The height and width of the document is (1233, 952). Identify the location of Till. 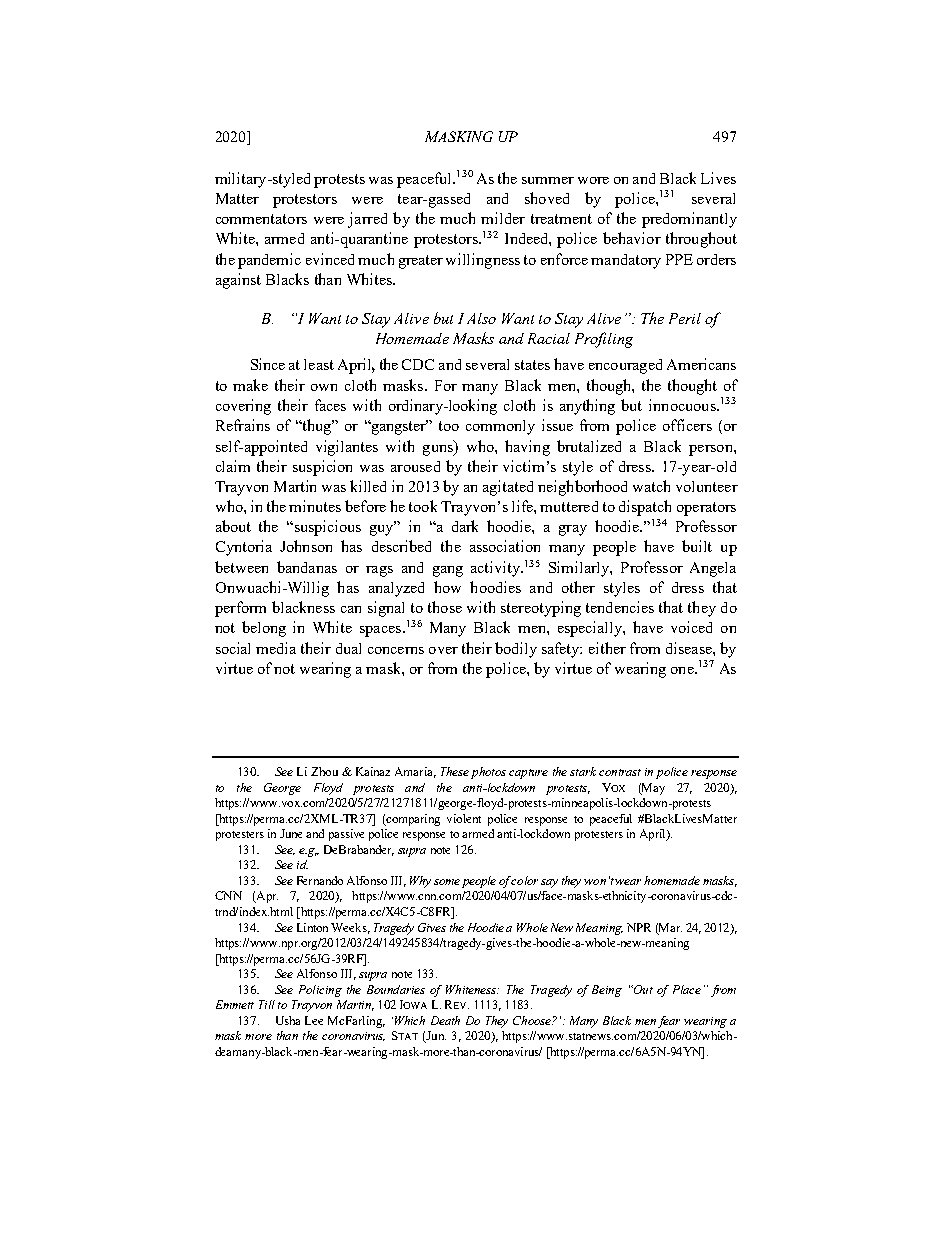
(267, 1004).
